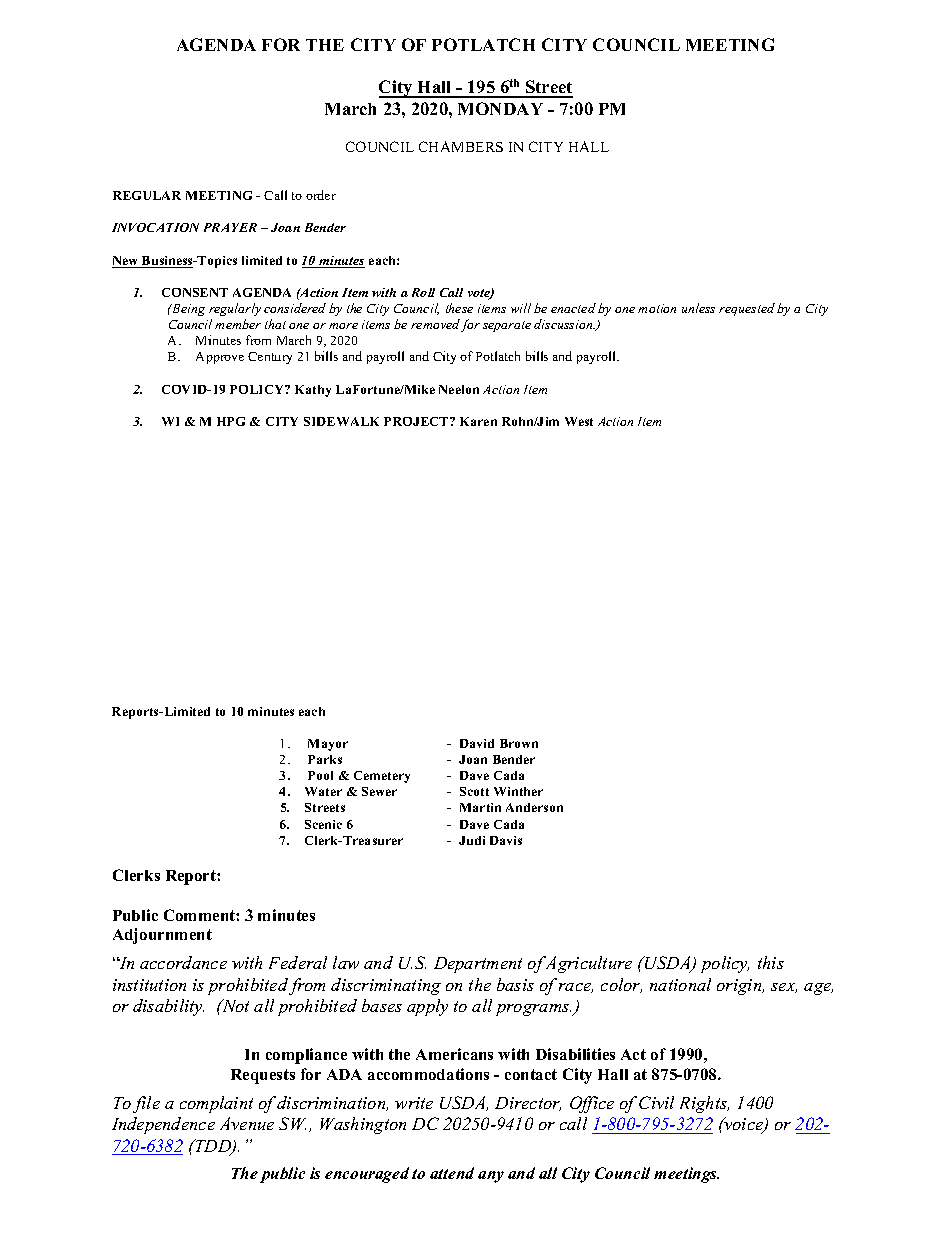  What do you see at coordinates (452, 1173) in the image?
I see `attend` at bounding box center [452, 1173].
